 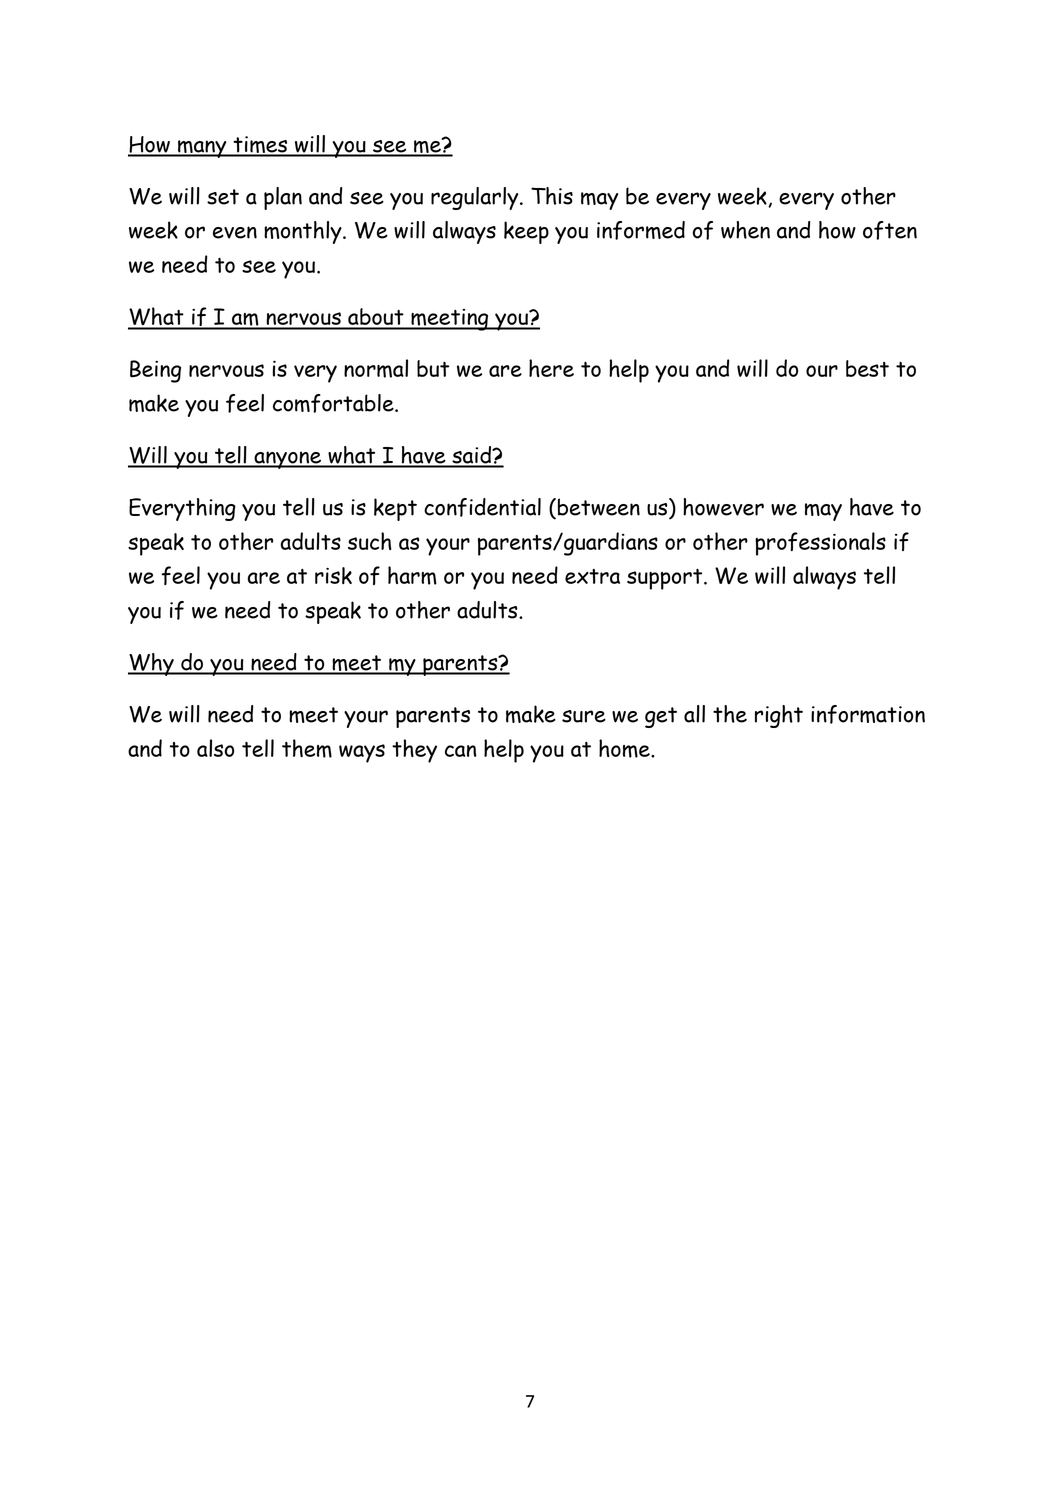 I want to click on This, so click(x=552, y=196).
